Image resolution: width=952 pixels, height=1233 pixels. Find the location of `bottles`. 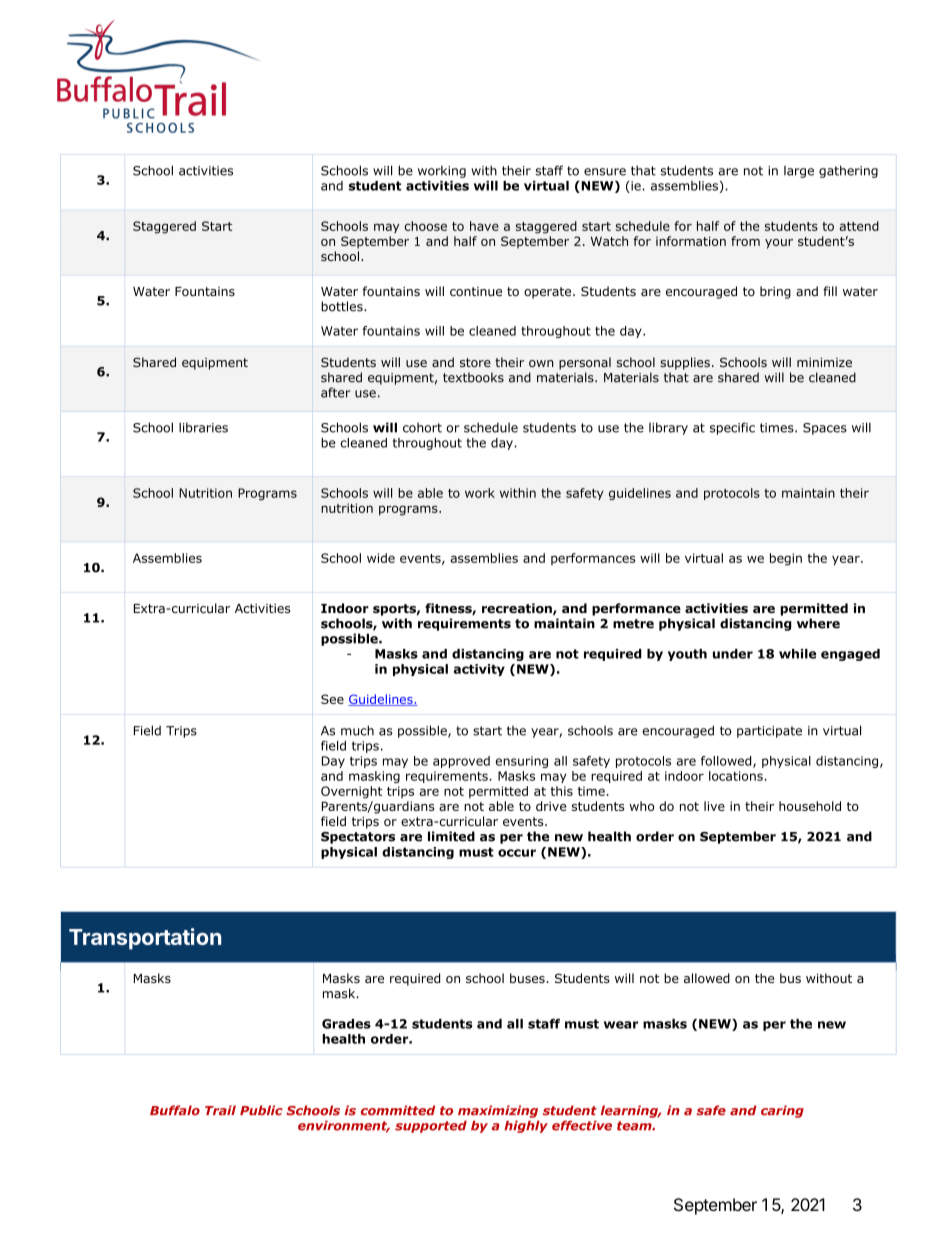

bottles is located at coordinates (343, 306).
